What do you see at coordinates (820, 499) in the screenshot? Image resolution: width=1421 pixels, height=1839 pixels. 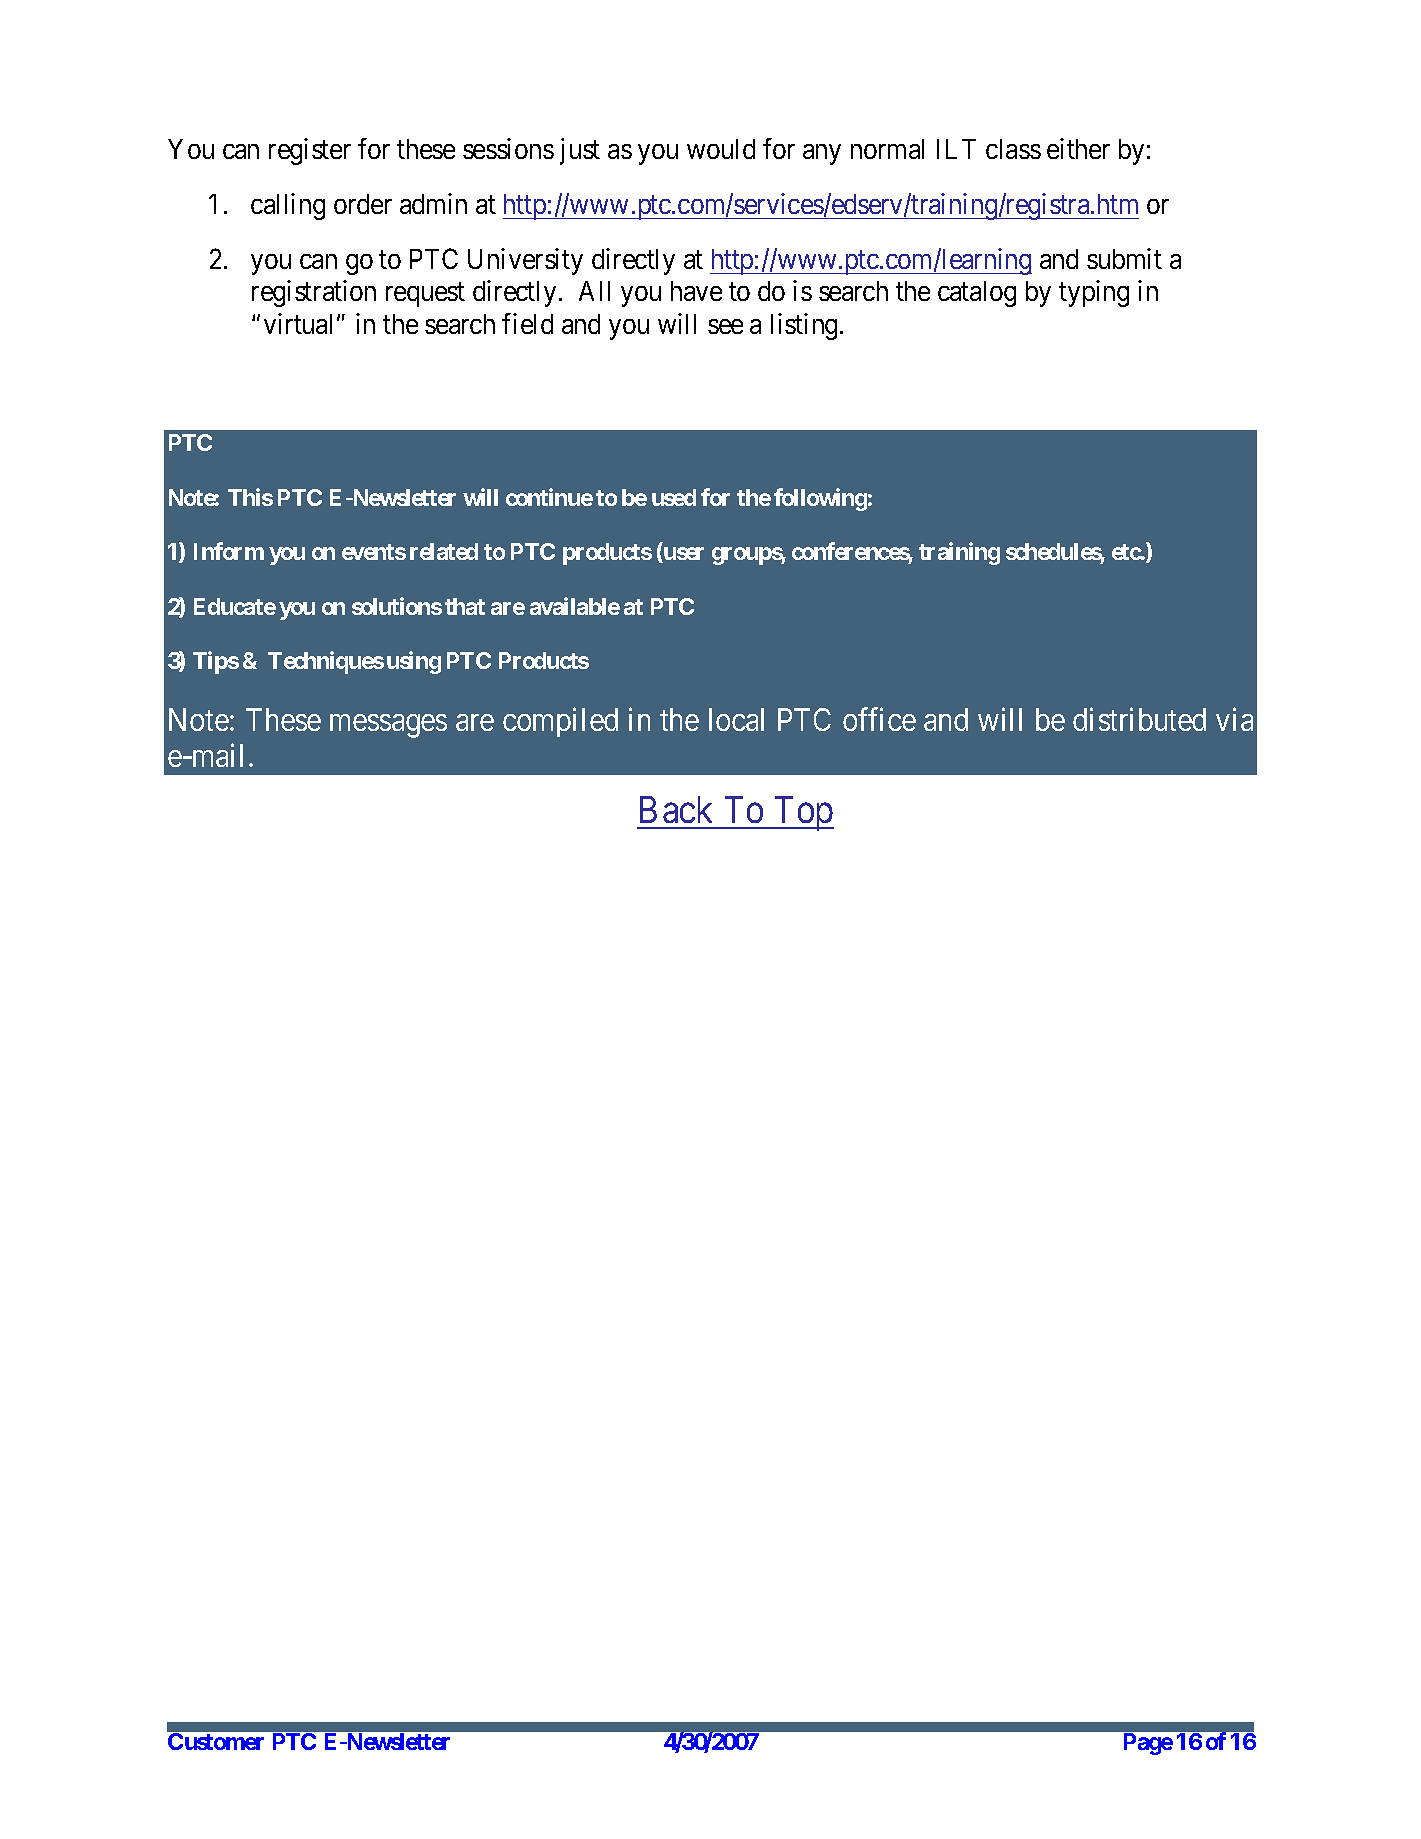 I see `following` at bounding box center [820, 499].
